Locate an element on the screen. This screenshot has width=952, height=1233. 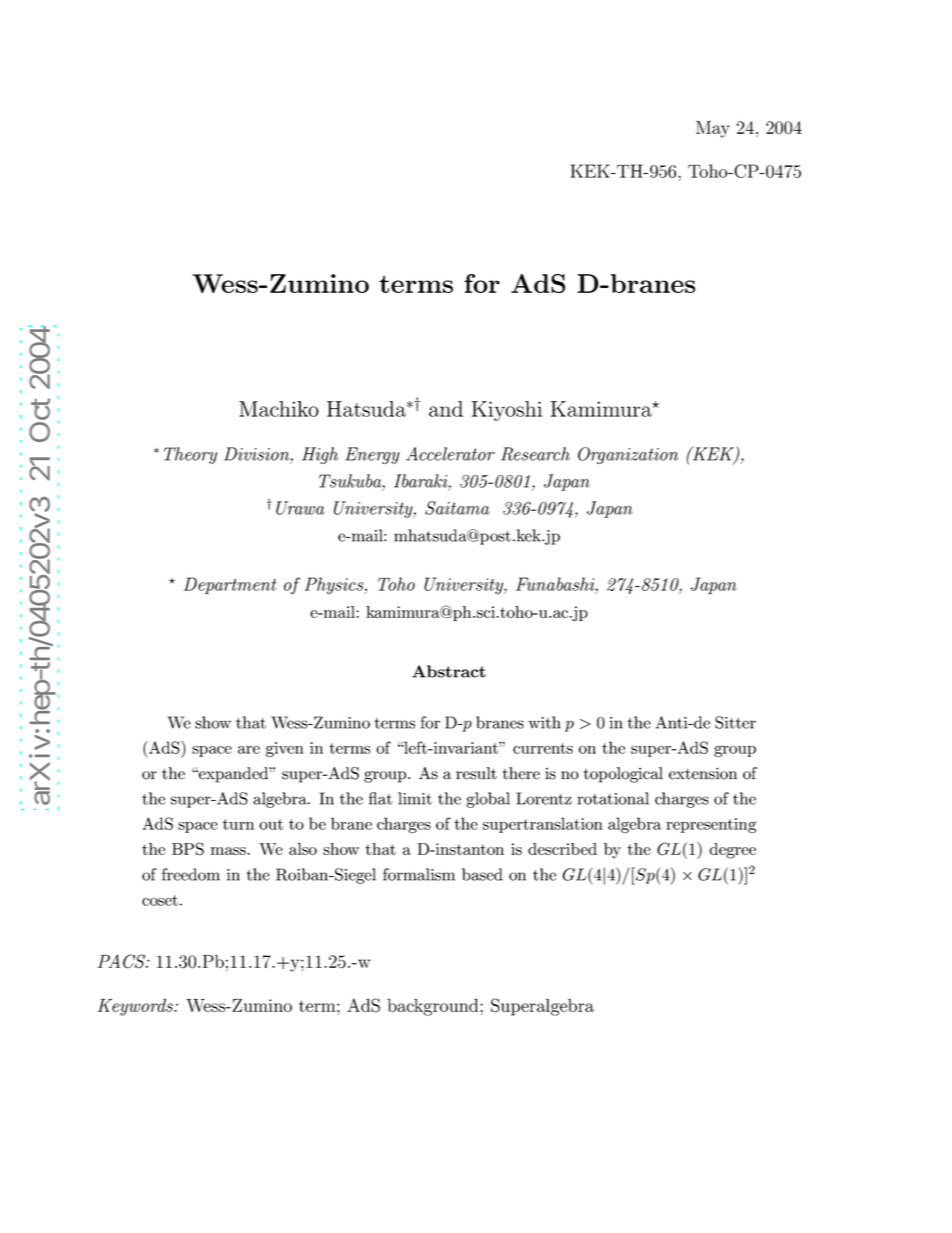
High is located at coordinates (320, 455).
